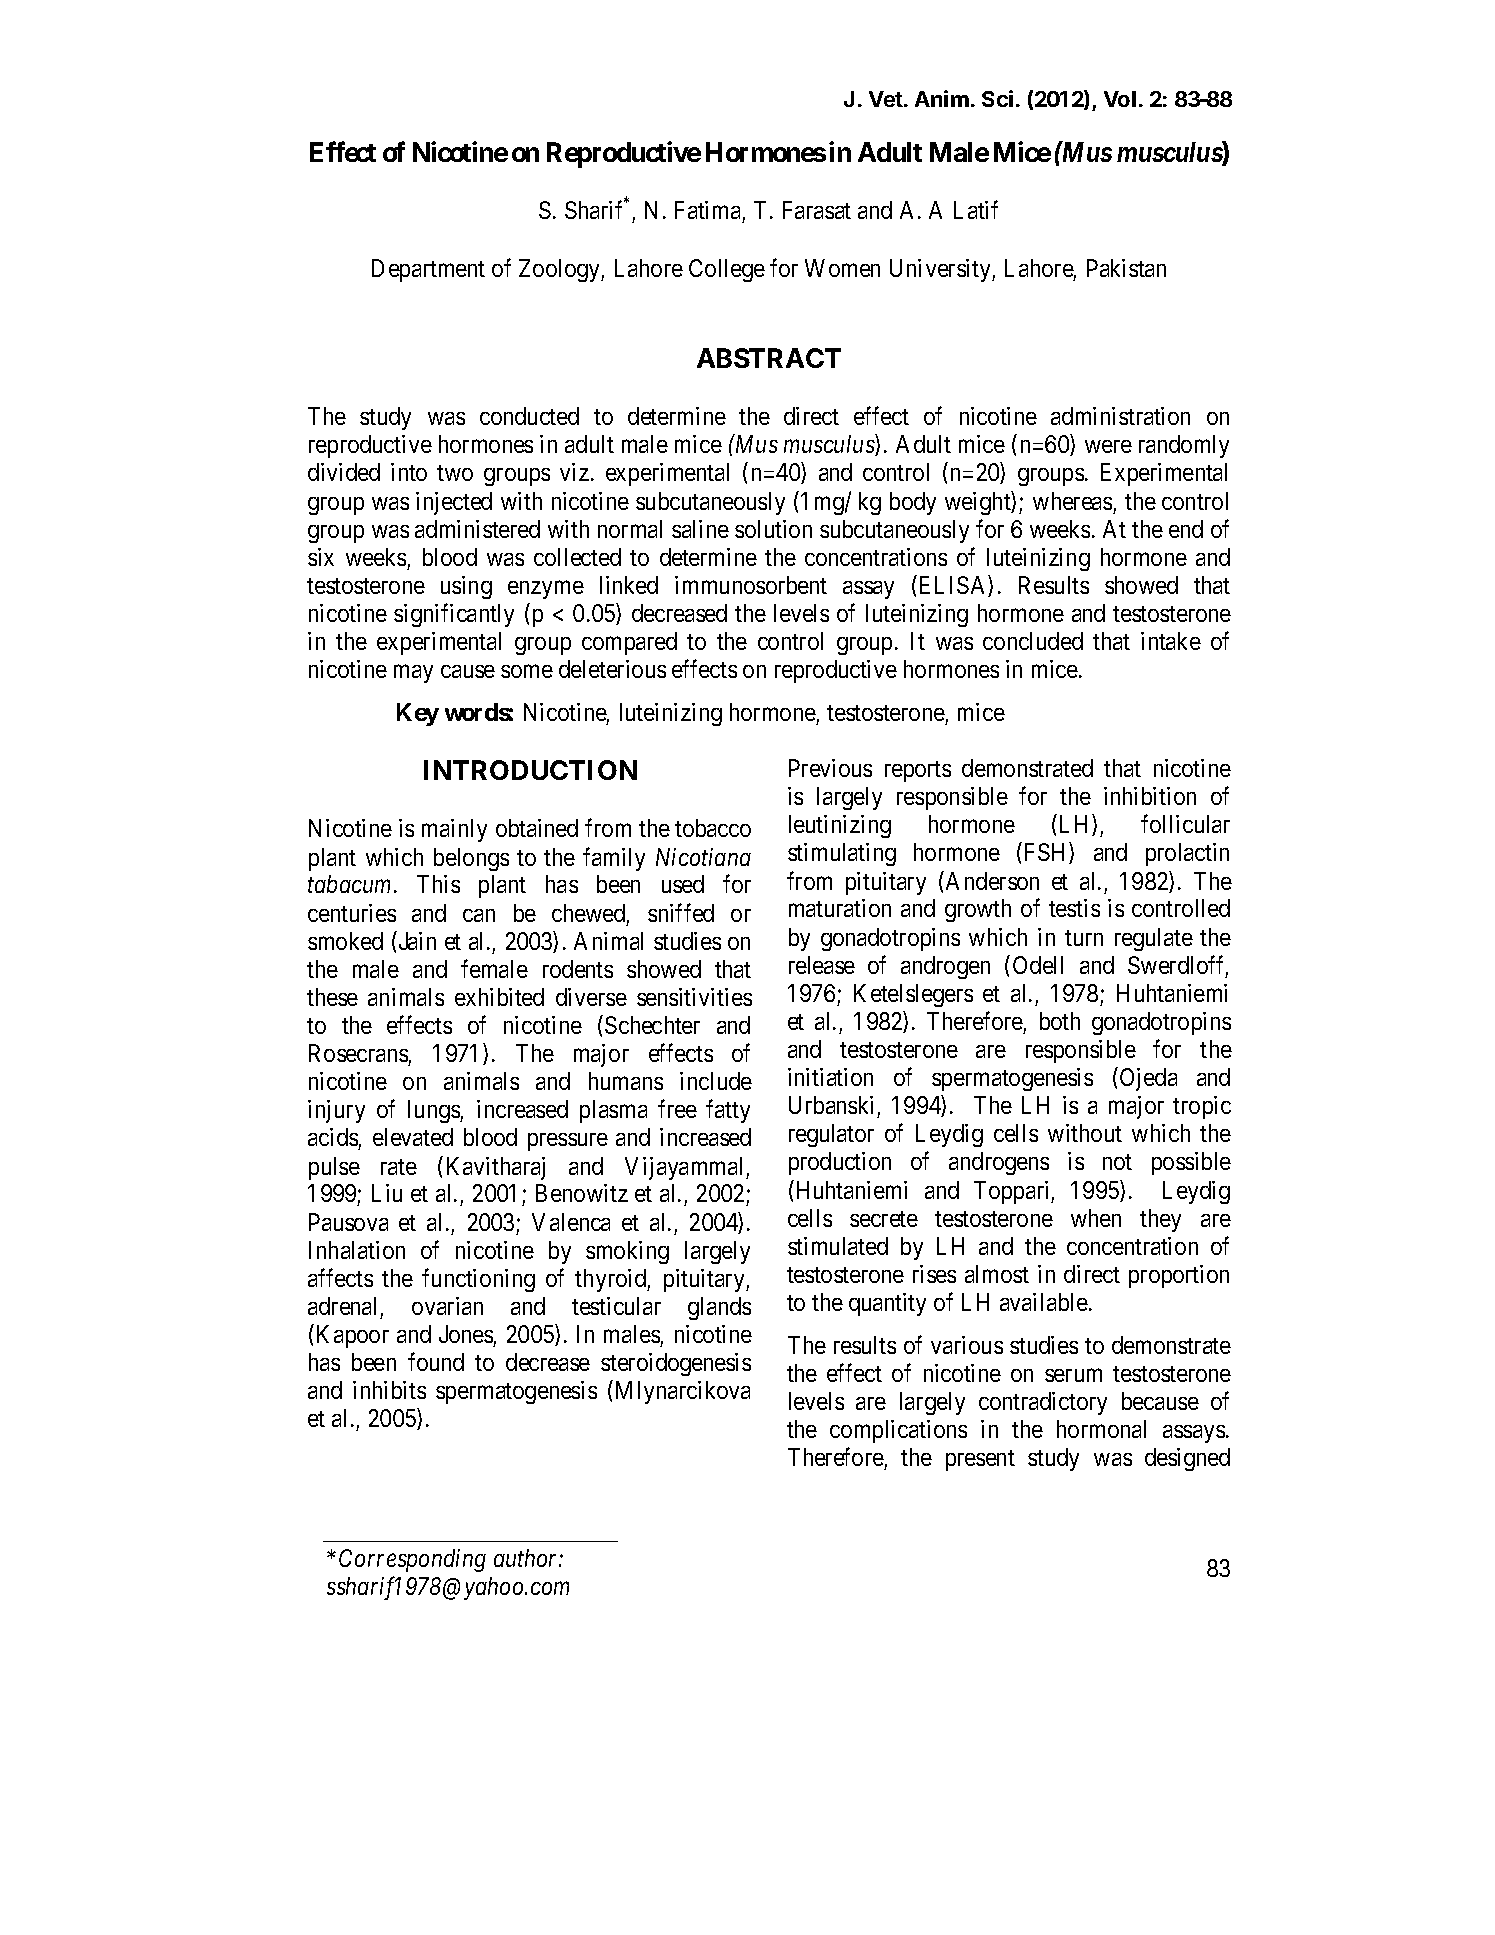  I want to click on concluded, so click(1033, 641).
